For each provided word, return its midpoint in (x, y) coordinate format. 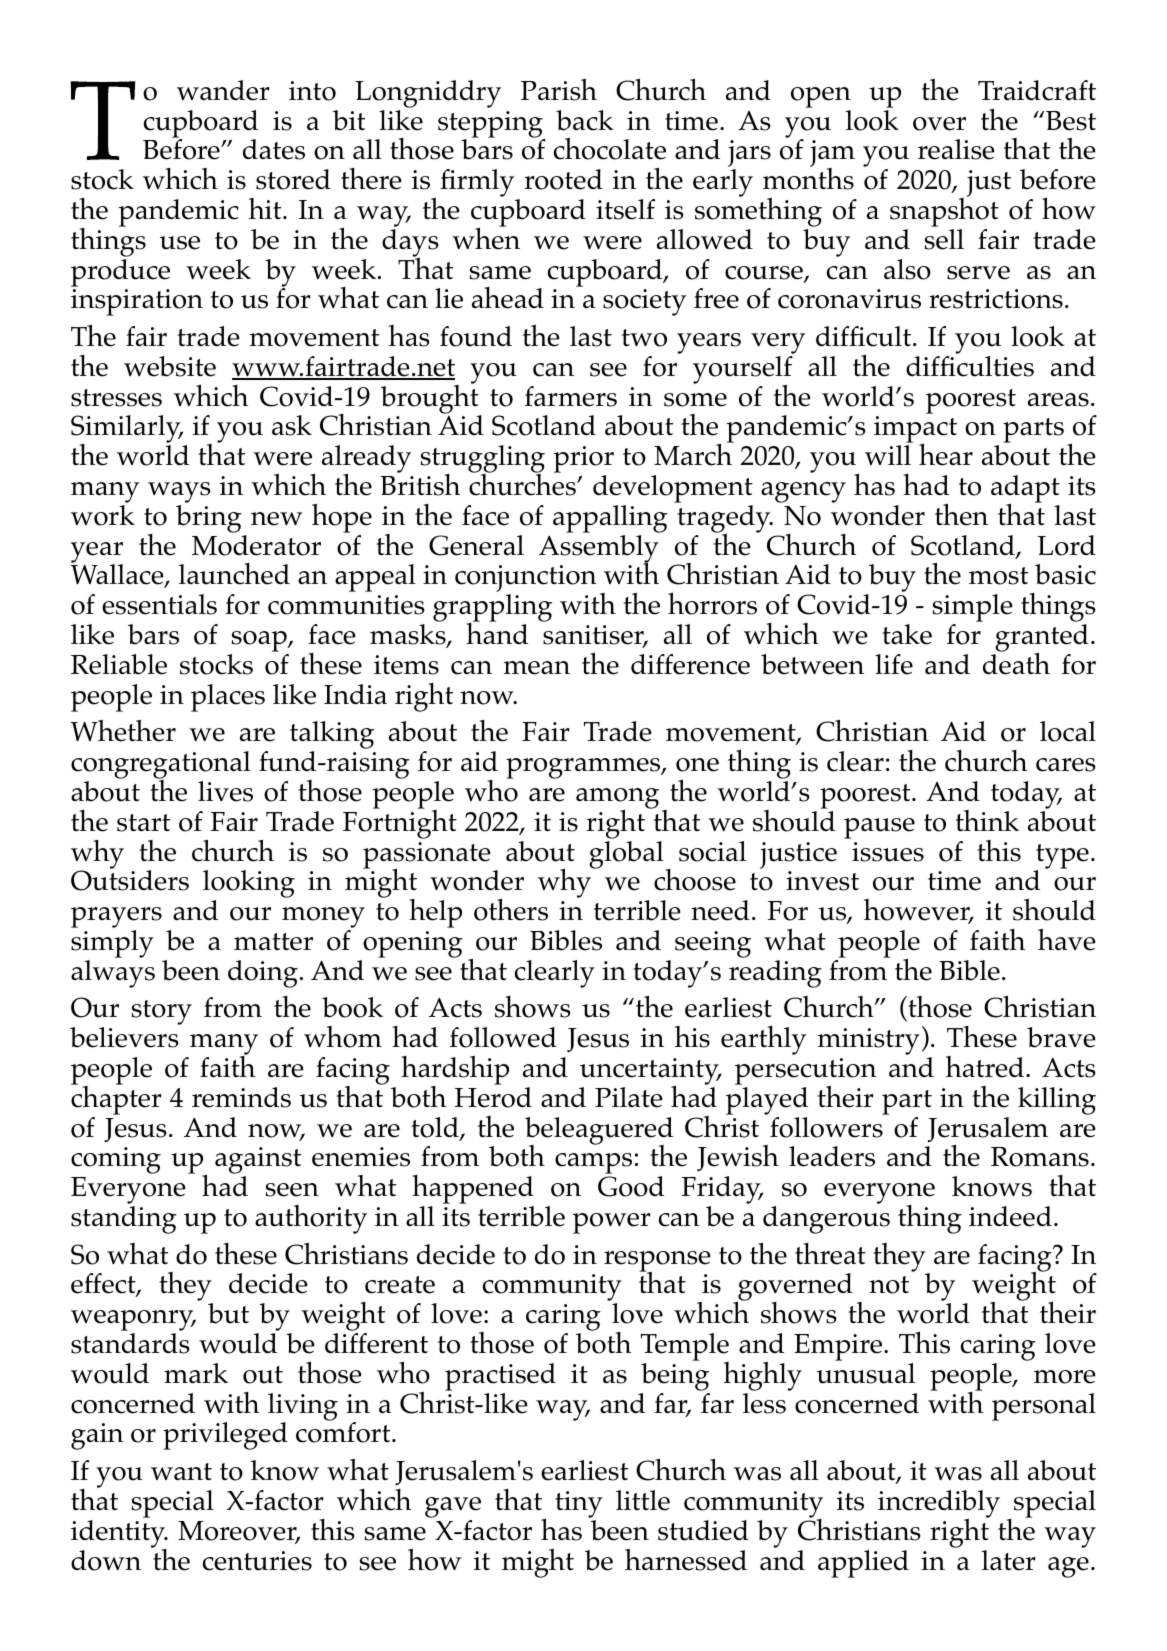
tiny (579, 1504)
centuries (257, 1561)
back (585, 120)
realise (956, 149)
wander (223, 90)
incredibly (939, 1505)
